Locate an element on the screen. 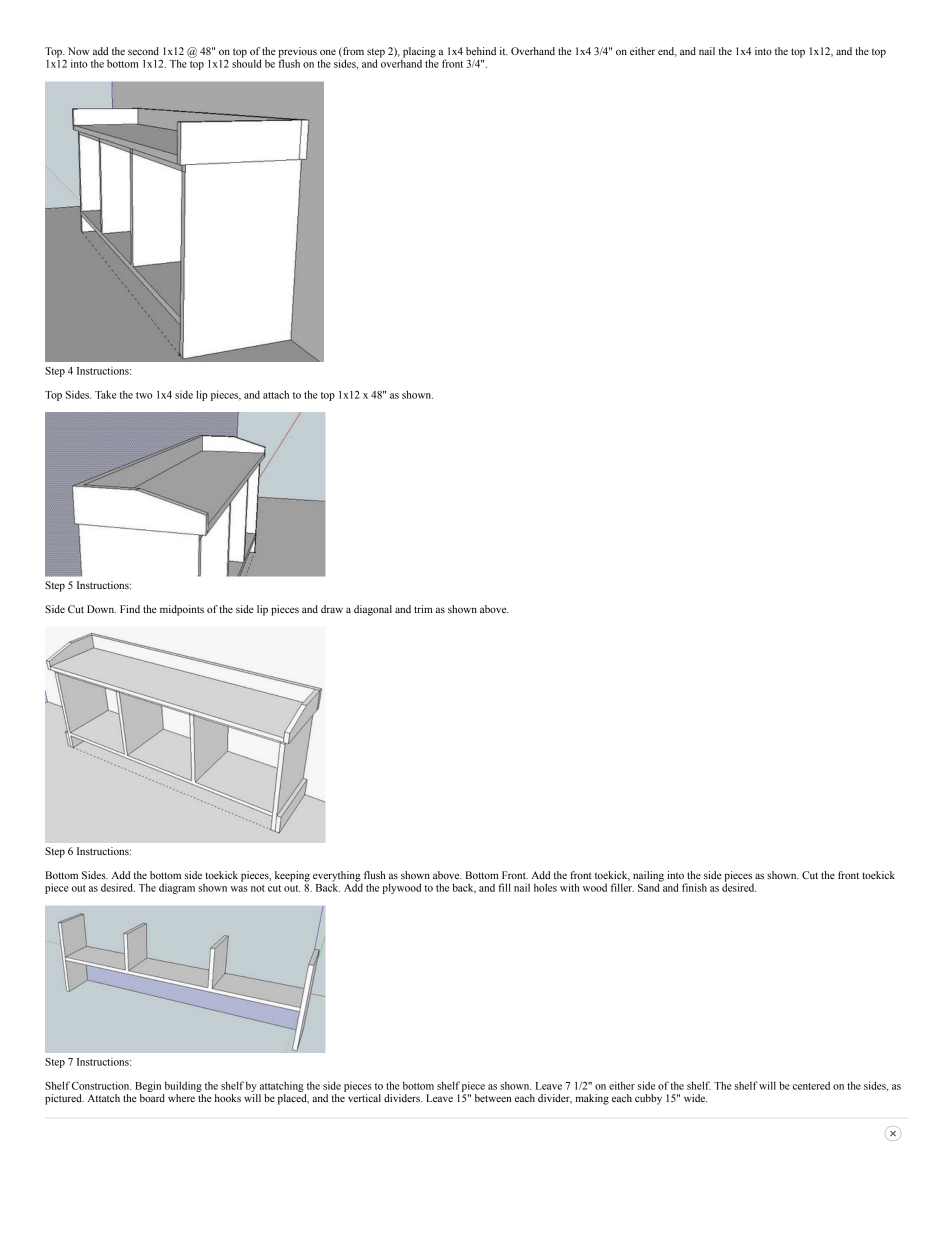 This screenshot has height=1233, width=952. Begin is located at coordinates (148, 1086).
